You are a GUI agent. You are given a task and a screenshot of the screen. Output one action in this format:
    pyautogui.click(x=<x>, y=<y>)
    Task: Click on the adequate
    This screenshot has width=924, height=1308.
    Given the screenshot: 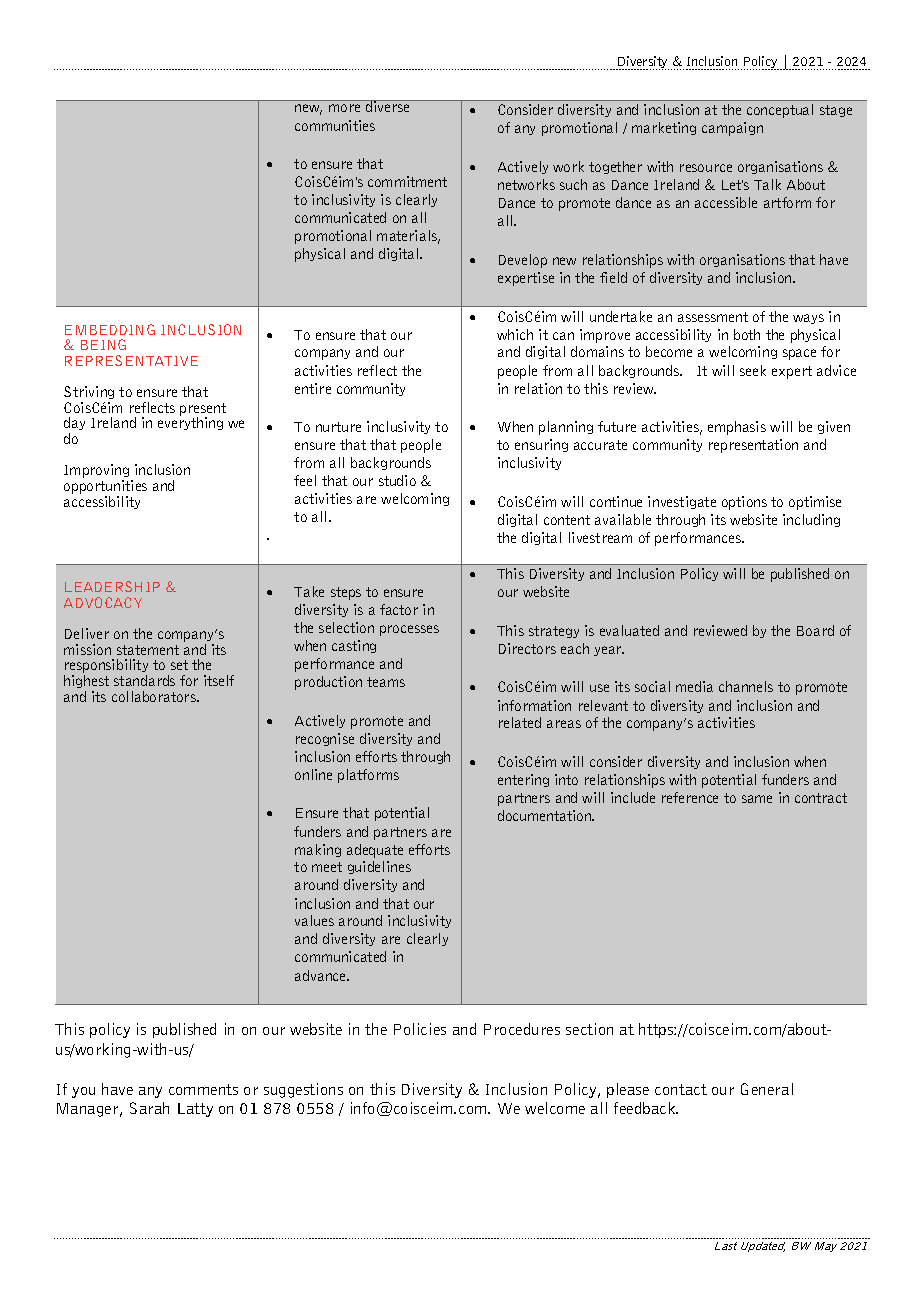 What is the action you would take?
    pyautogui.click(x=375, y=851)
